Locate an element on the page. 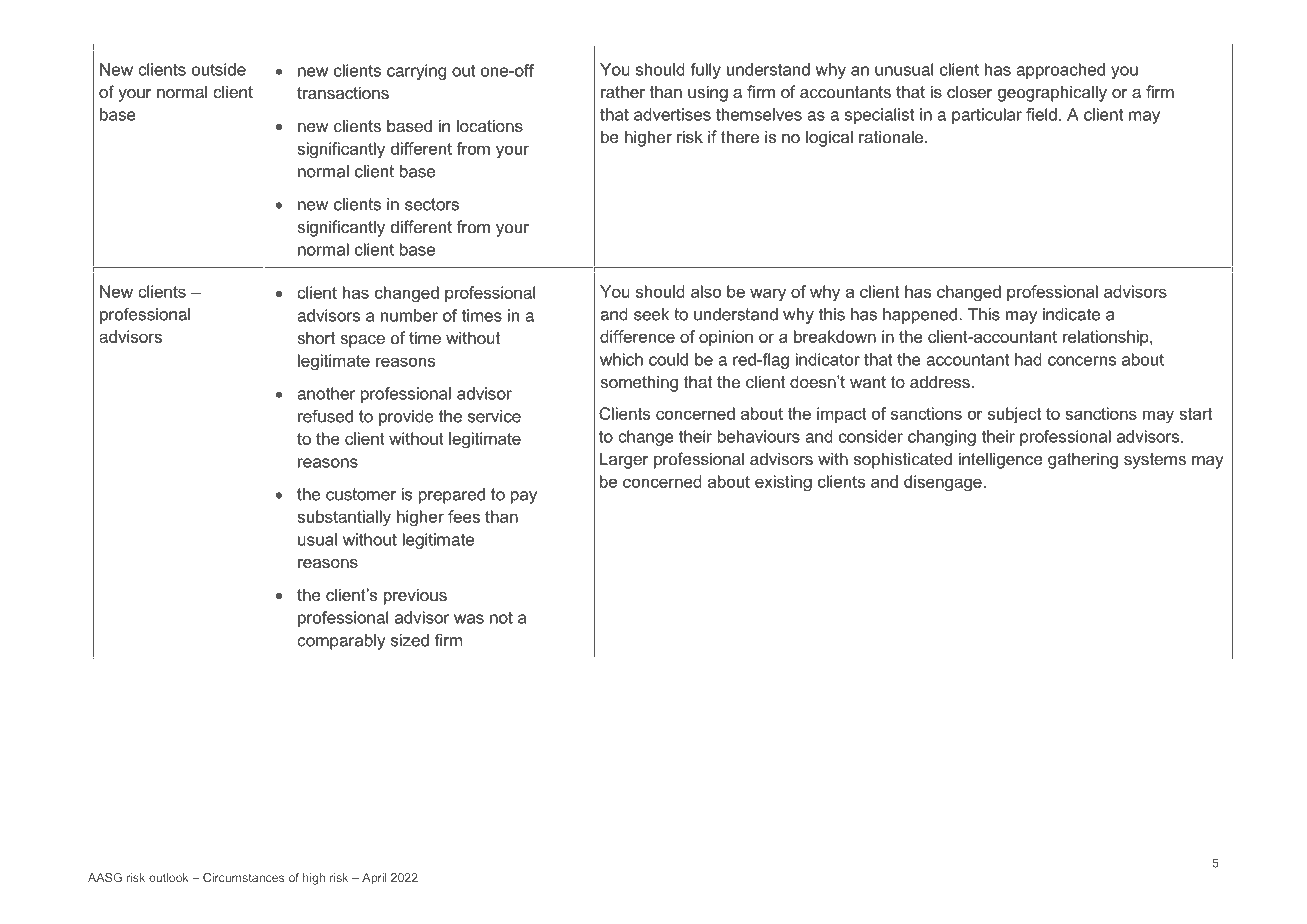 The image size is (1307, 924). short is located at coordinates (316, 337).
